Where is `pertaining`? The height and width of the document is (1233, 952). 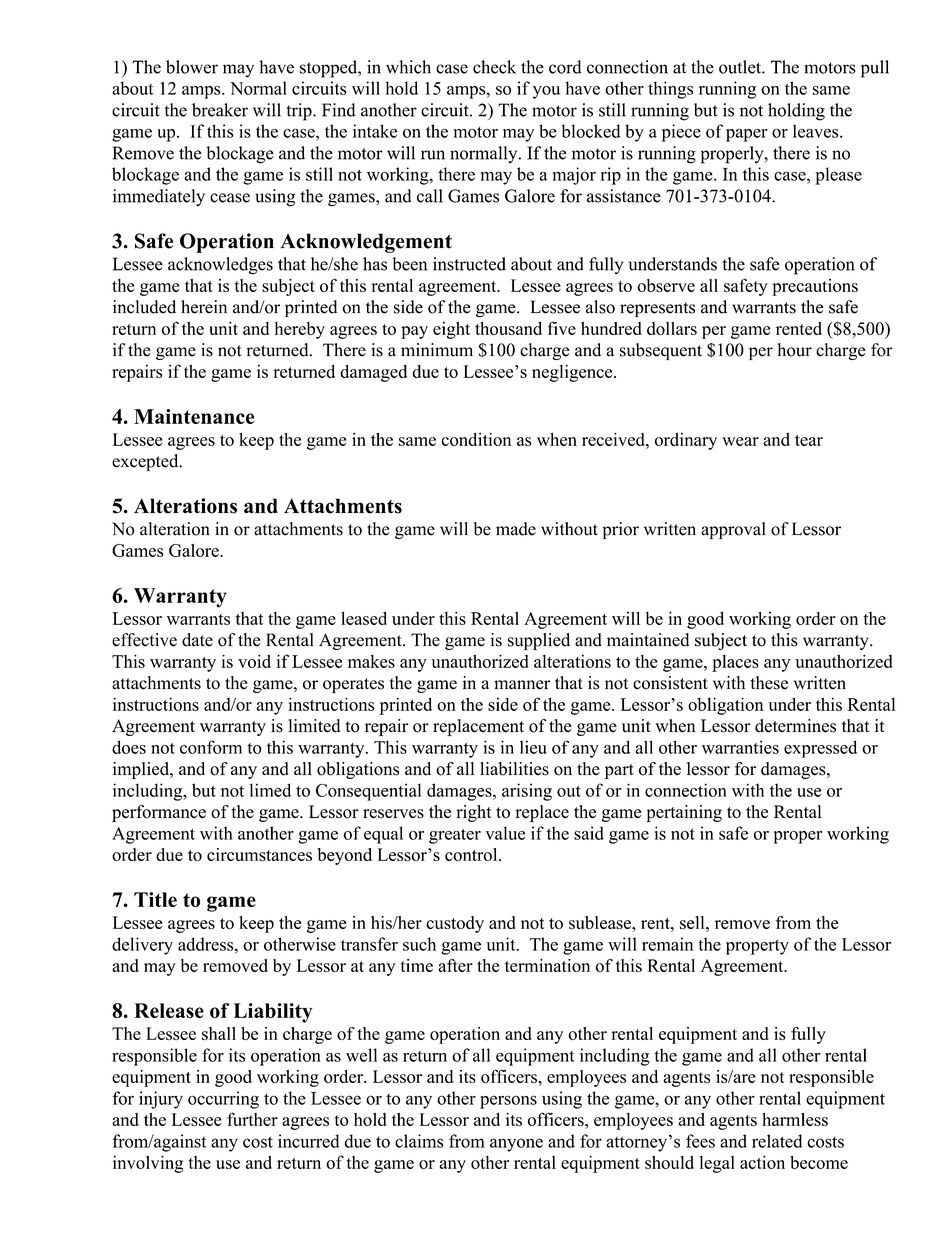 pertaining is located at coordinates (684, 813).
